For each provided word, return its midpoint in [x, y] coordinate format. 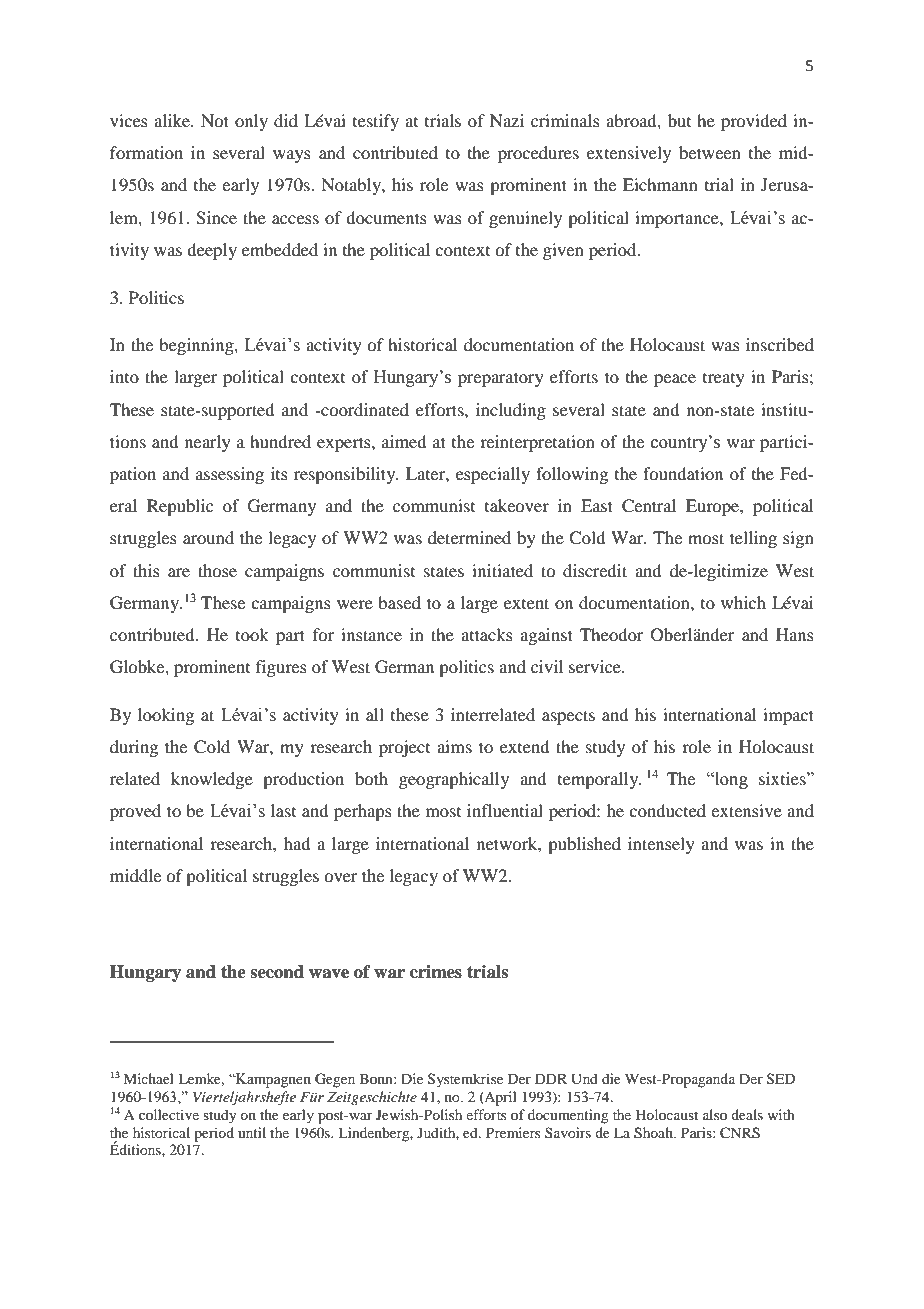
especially [493, 475]
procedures [538, 154]
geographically [454, 780]
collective [169, 1114]
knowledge [212, 780]
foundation [683, 473]
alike [173, 120]
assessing [230, 475]
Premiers [513, 1132]
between [710, 152]
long [730, 780]
